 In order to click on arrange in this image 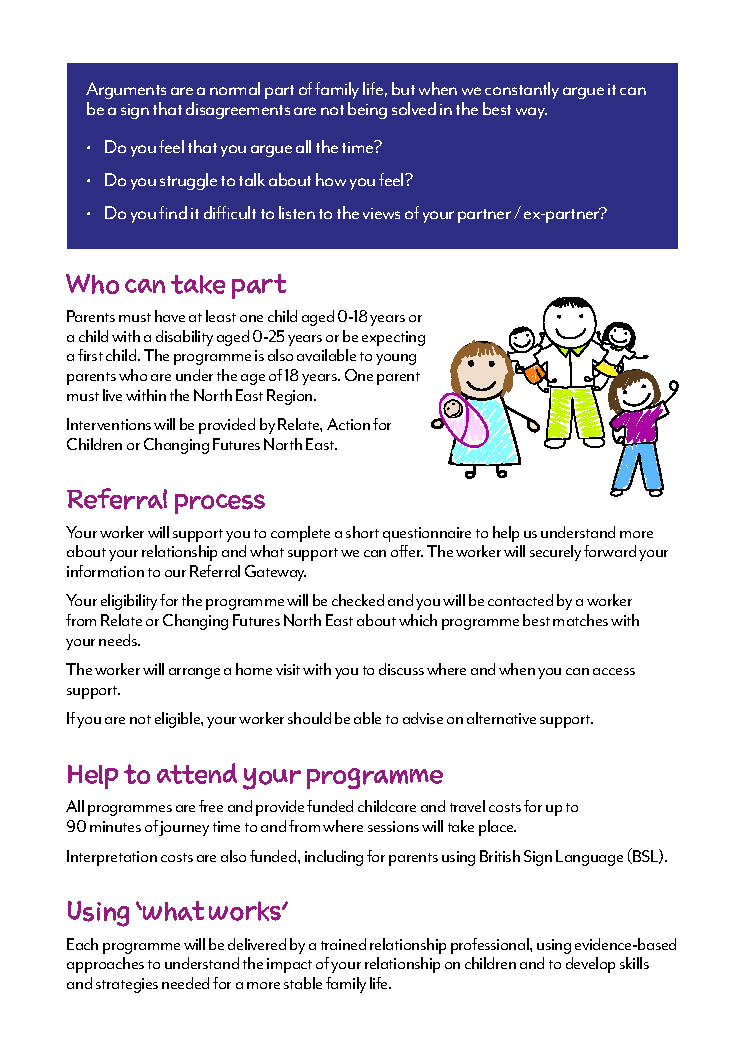, I will do `click(194, 673)`.
